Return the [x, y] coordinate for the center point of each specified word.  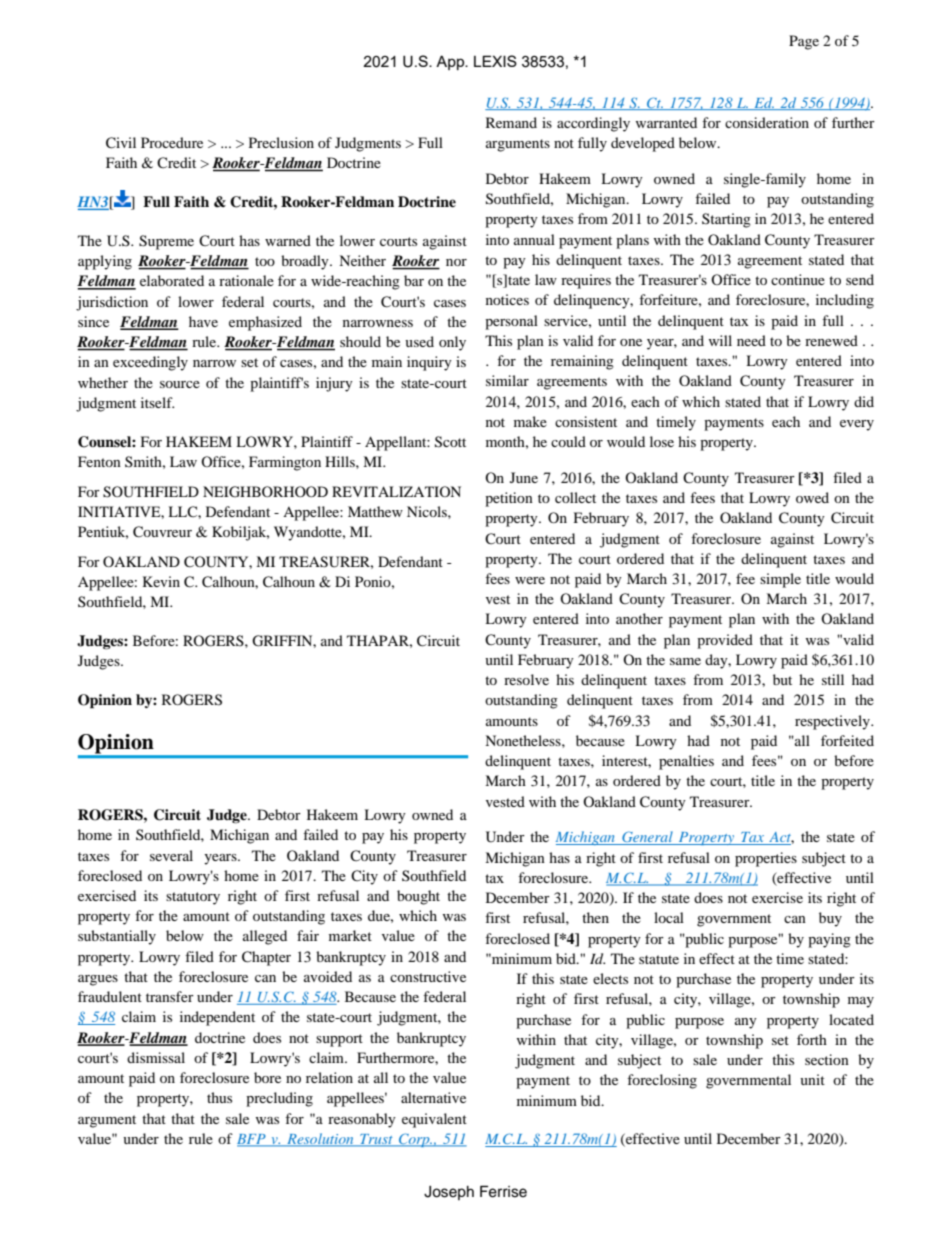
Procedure [172, 142]
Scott [450, 442]
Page [804, 42]
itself [157, 402]
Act [780, 838]
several [171, 855]
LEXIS [495, 61]
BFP [252, 1140]
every [857, 425]
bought [418, 897]
